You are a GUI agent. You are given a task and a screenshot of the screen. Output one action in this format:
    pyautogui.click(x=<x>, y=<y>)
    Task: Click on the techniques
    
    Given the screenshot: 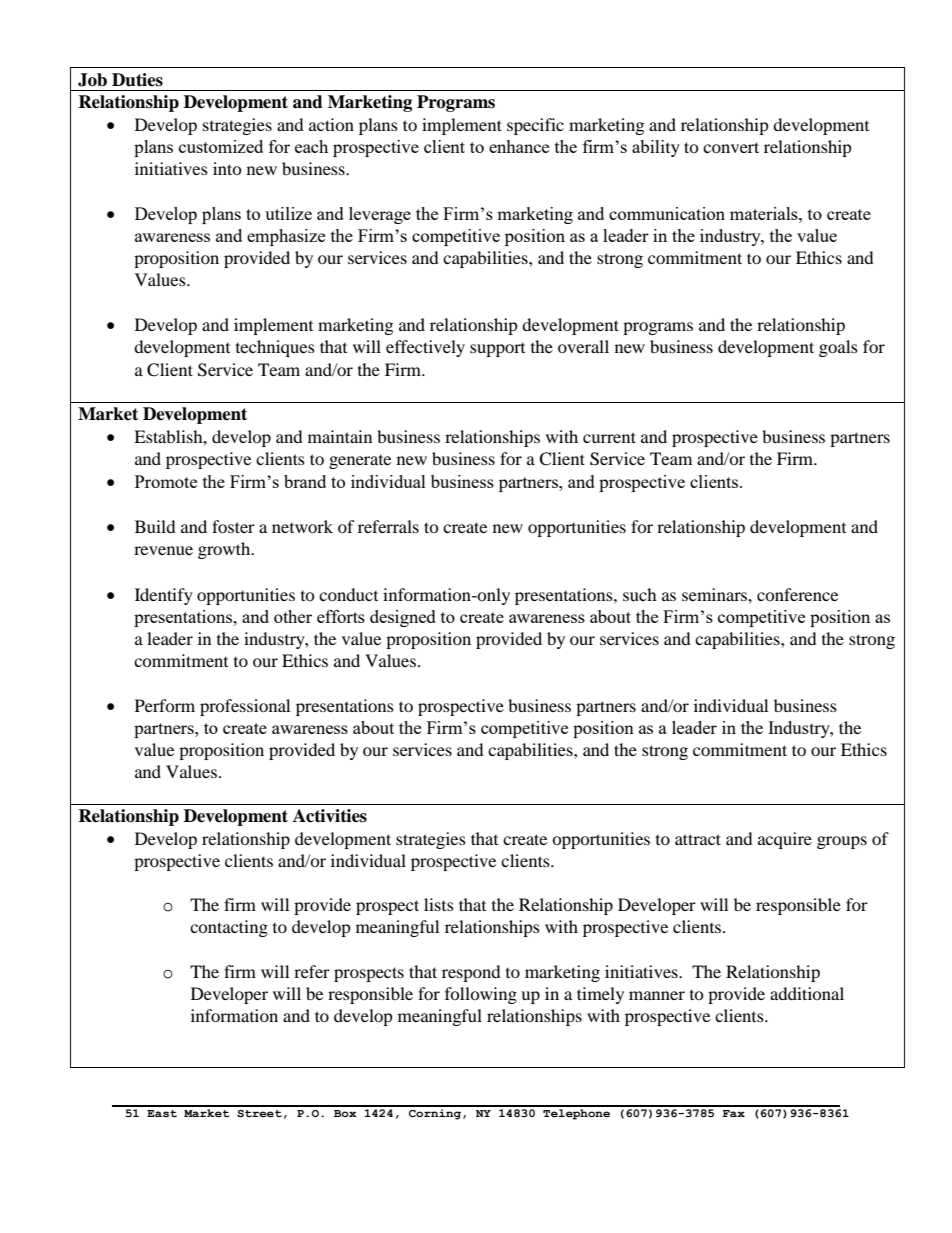 What is the action you would take?
    pyautogui.click(x=275, y=348)
